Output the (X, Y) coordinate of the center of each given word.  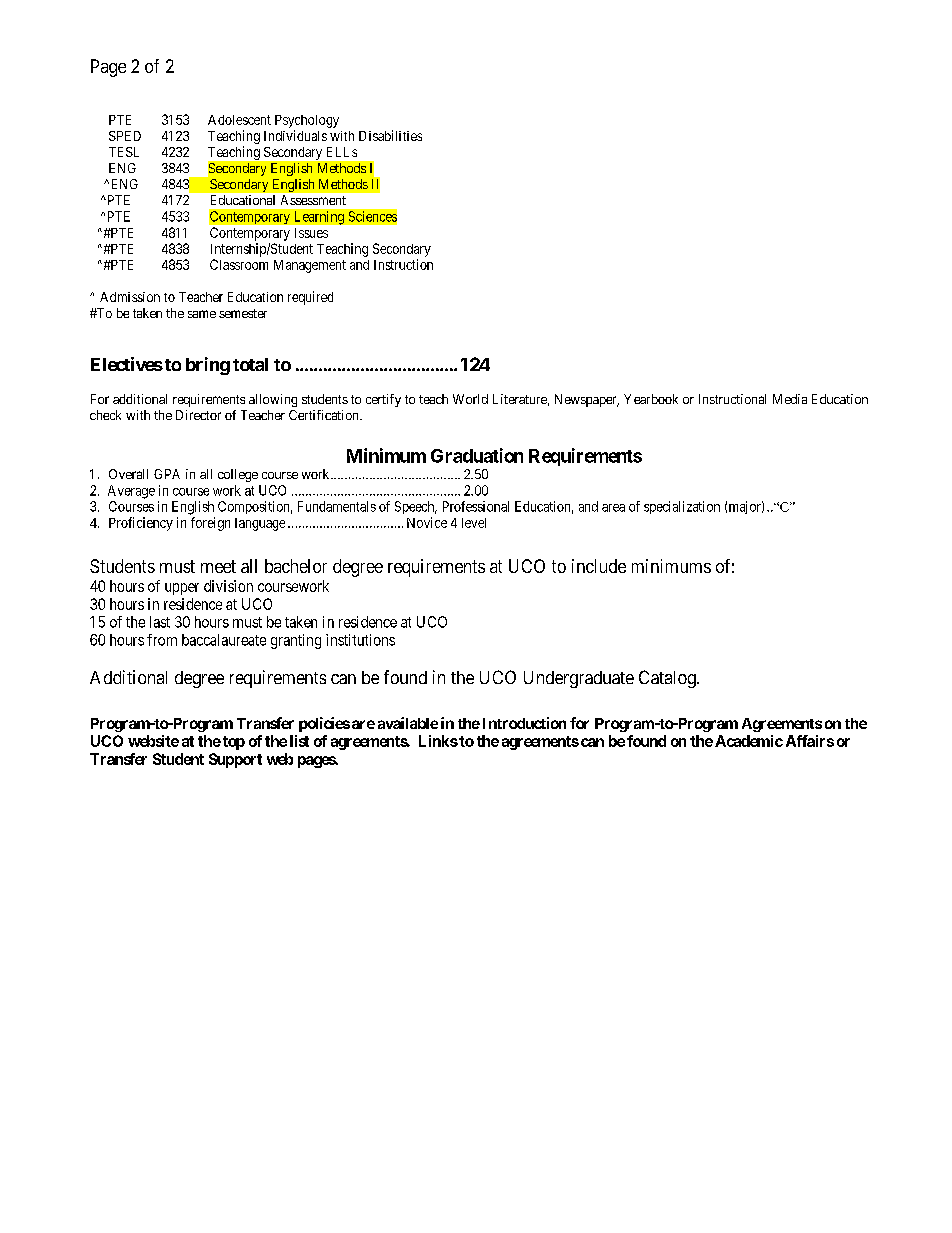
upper (182, 589)
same (202, 314)
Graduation (477, 455)
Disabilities (390, 135)
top (234, 743)
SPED (125, 136)
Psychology (307, 121)
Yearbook (651, 399)
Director (198, 415)
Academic (749, 741)
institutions (360, 640)
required (310, 298)
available (408, 723)
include (599, 566)
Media (790, 399)
